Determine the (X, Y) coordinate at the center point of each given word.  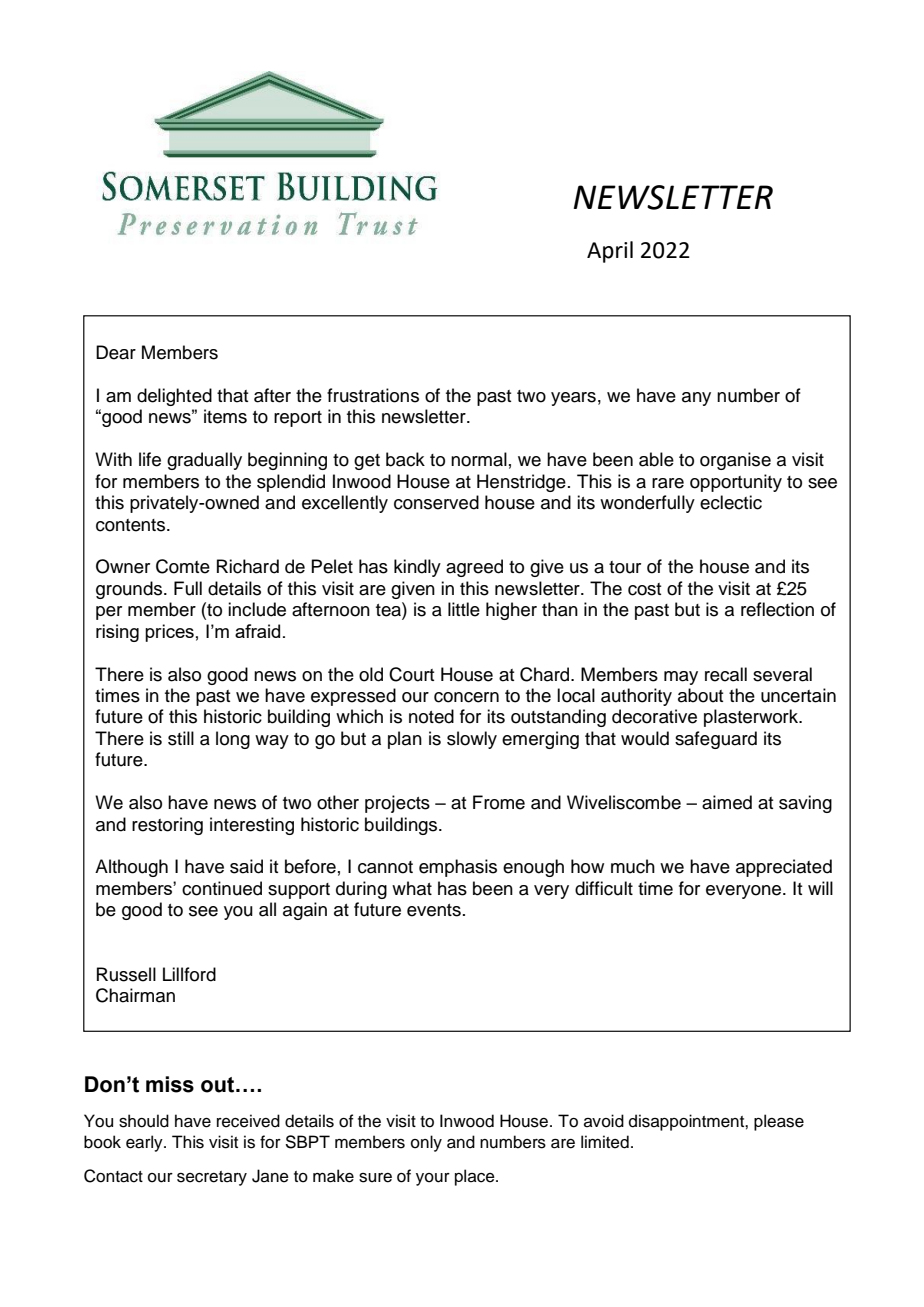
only (426, 1143)
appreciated (784, 868)
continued (222, 888)
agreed (474, 568)
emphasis (458, 868)
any (696, 399)
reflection (777, 609)
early (145, 1143)
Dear (116, 352)
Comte (183, 566)
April (610, 252)
